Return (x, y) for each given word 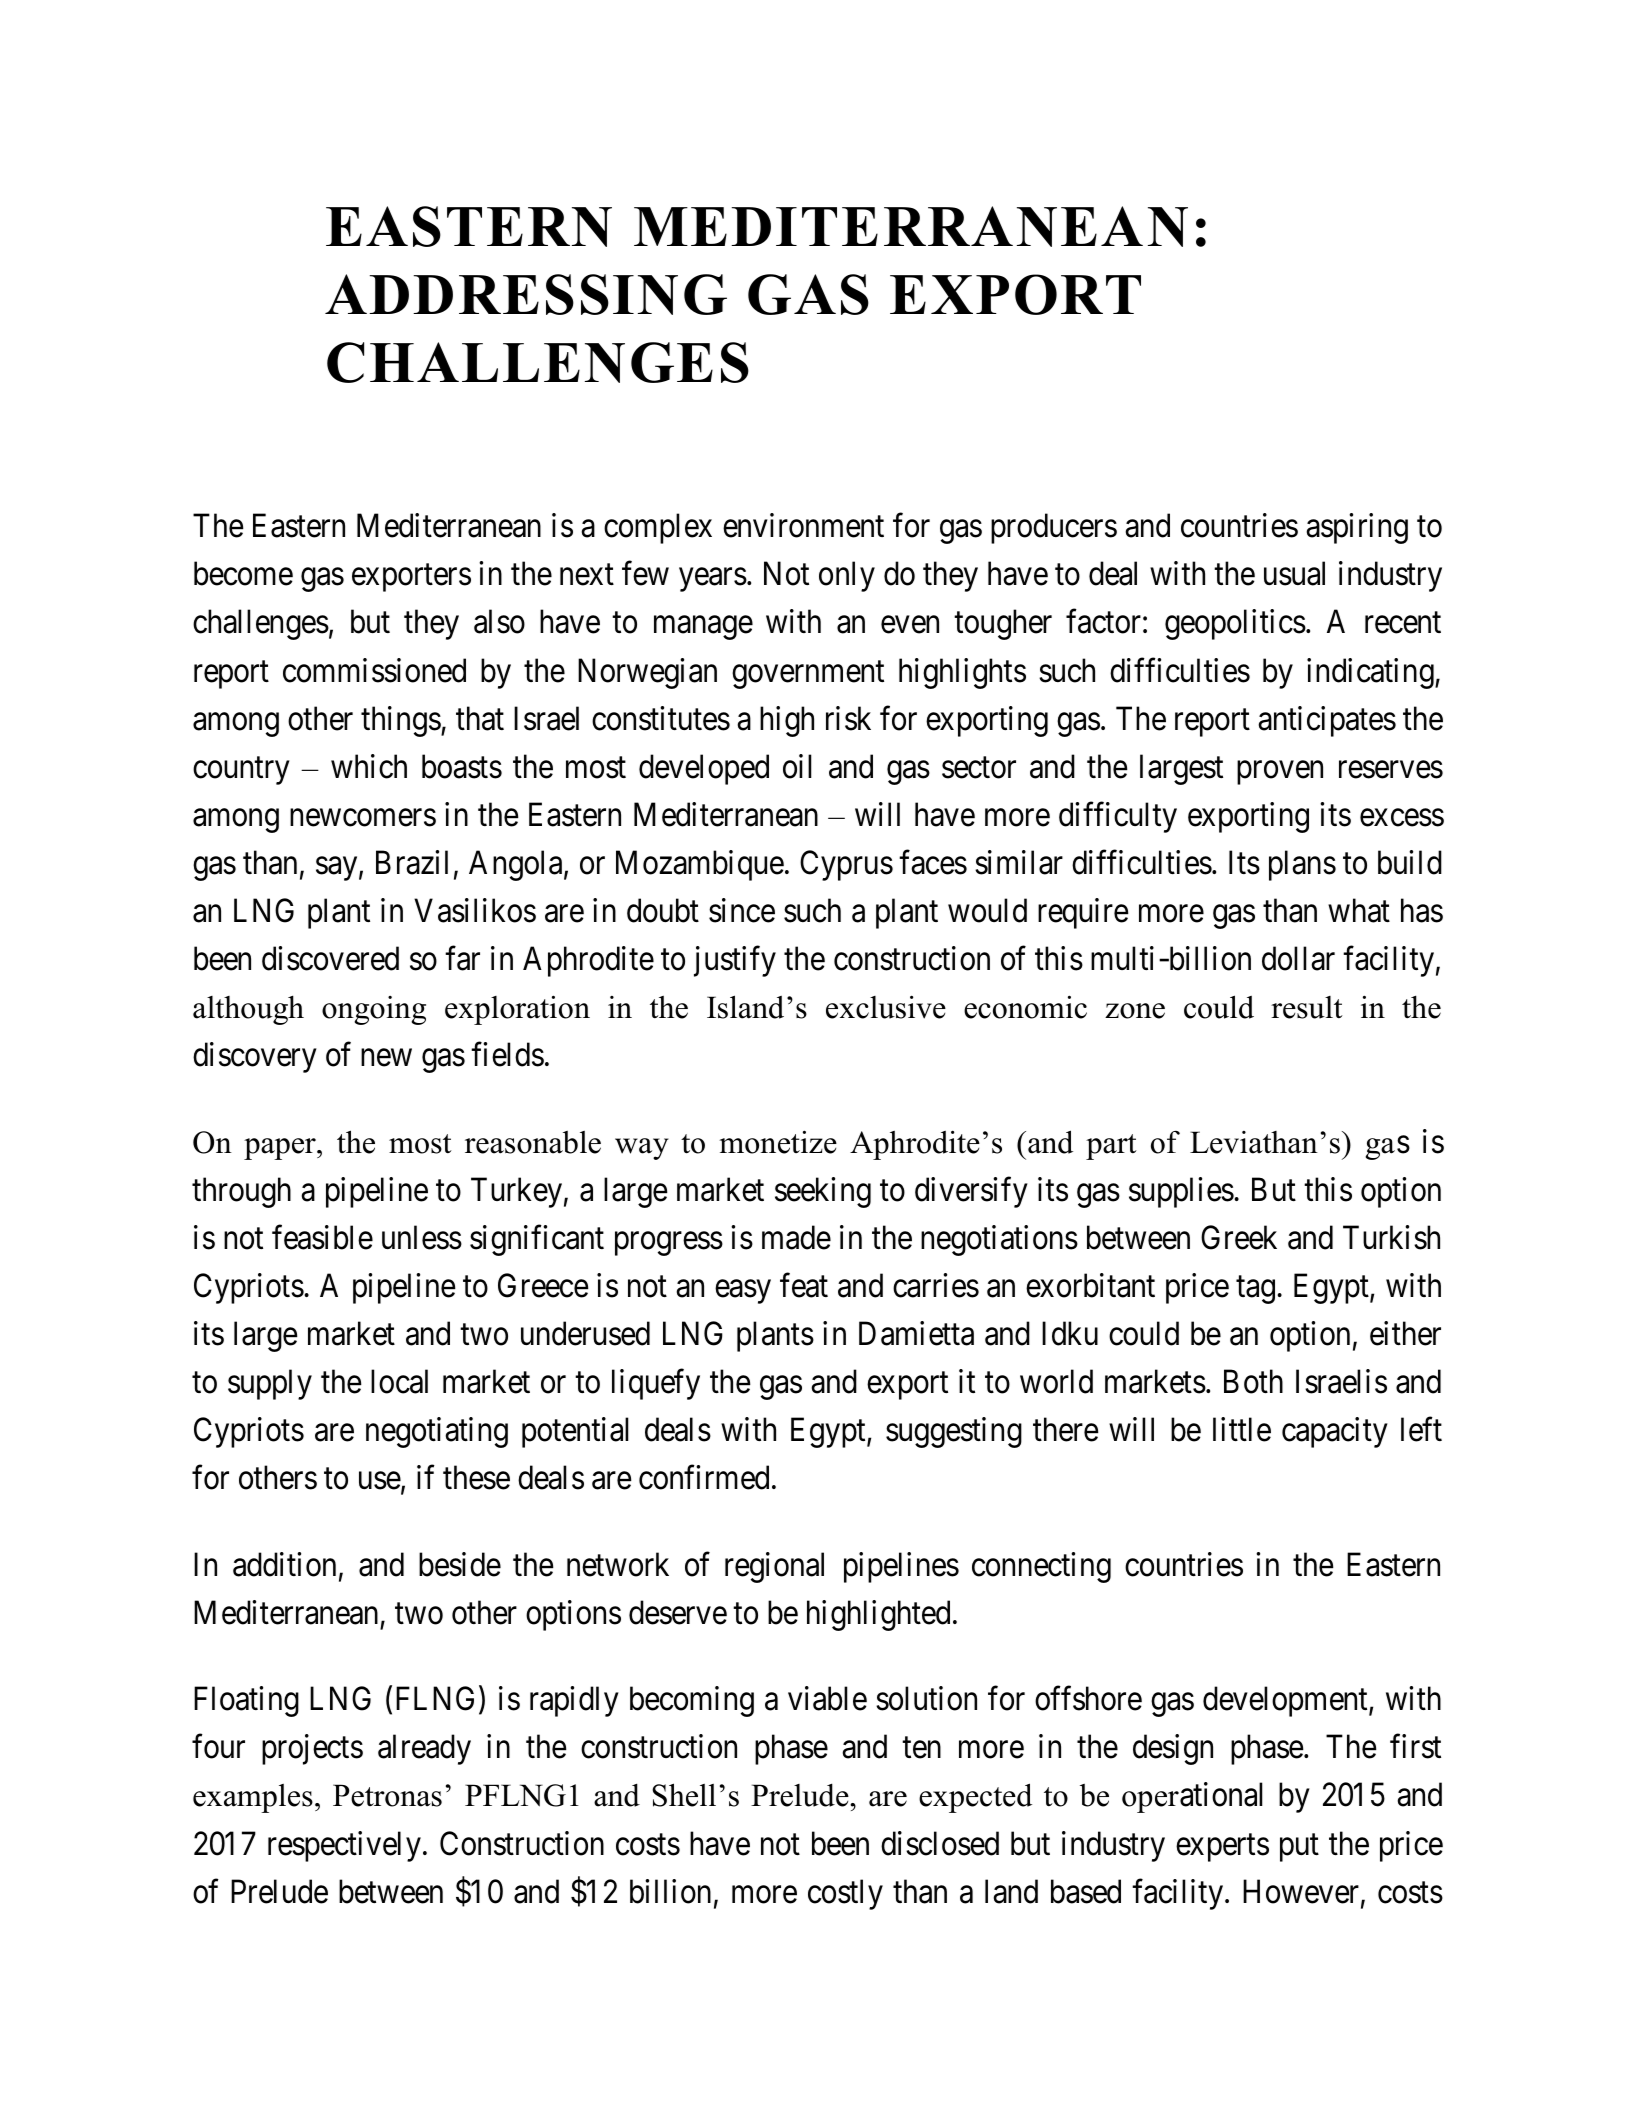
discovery (255, 1057)
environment (803, 525)
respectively (344, 1846)
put (1299, 1848)
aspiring (1357, 528)
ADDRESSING (526, 294)
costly (845, 1894)
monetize (778, 1142)
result (1307, 1007)
